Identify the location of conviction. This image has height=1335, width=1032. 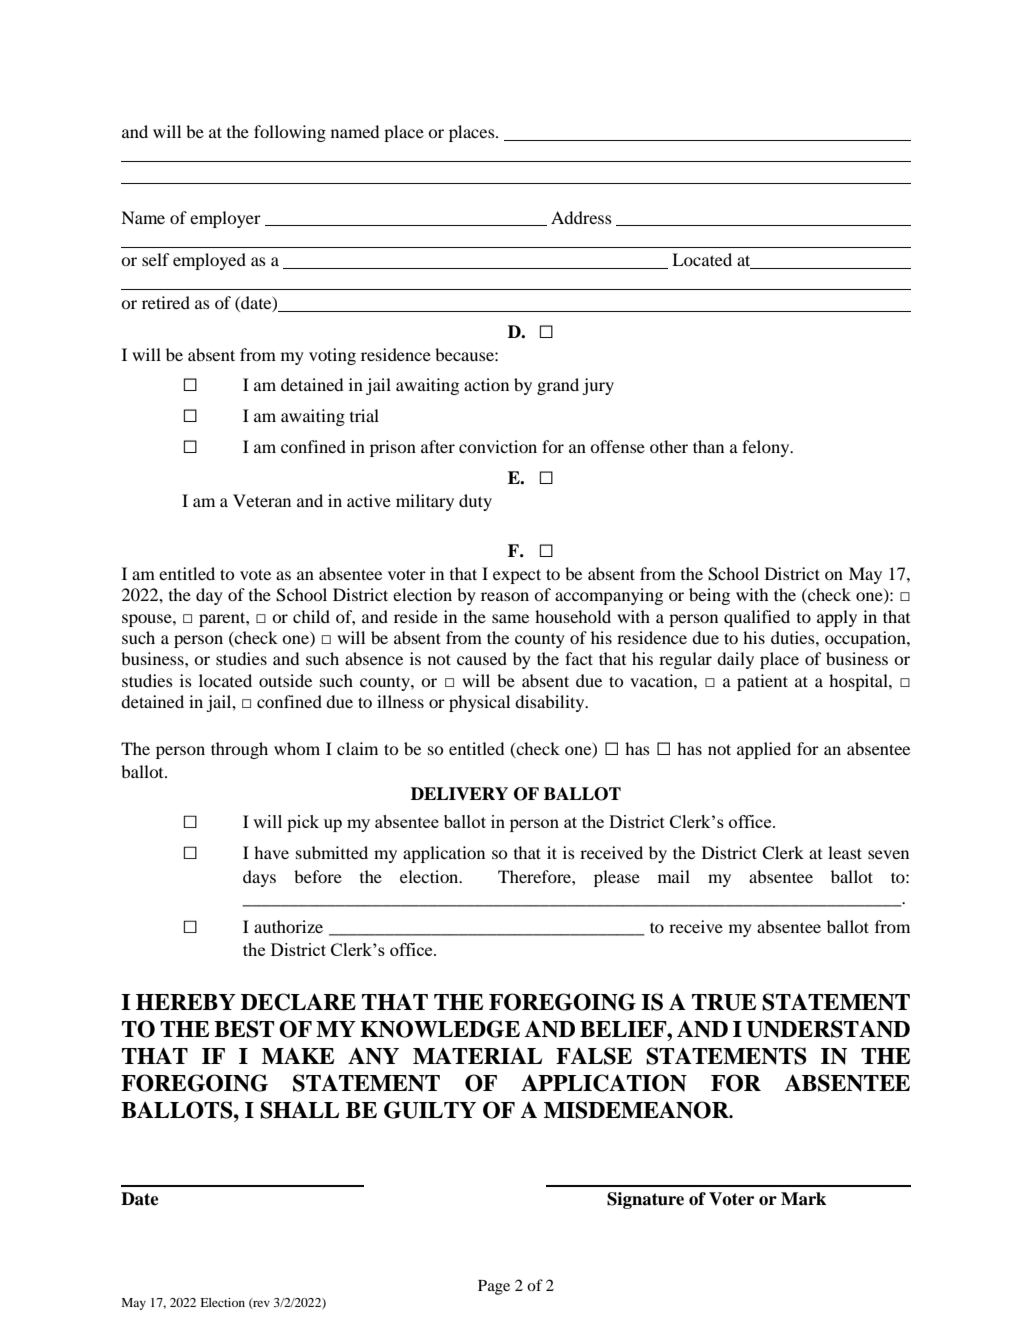
(498, 446).
